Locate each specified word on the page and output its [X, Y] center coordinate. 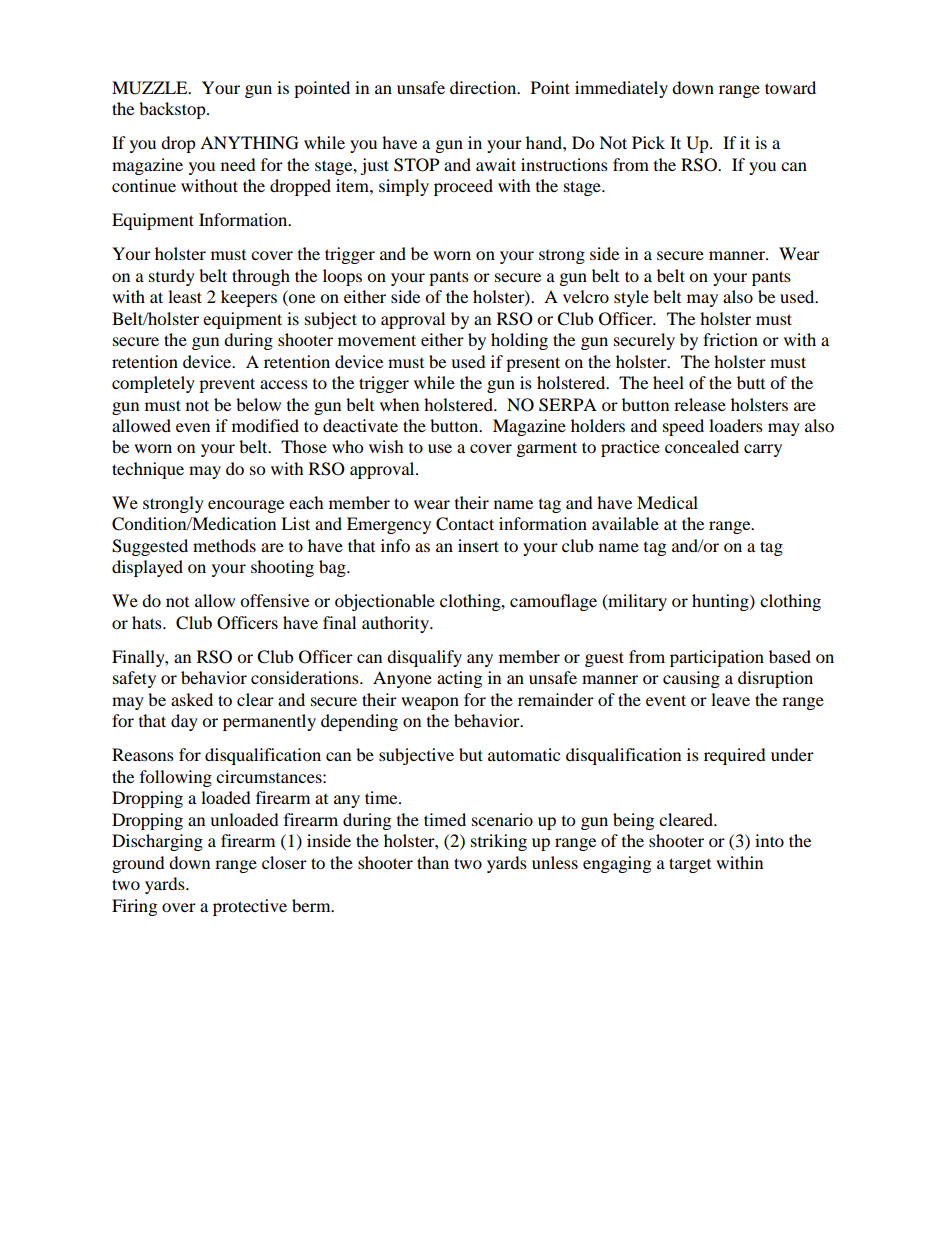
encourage [246, 506]
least [185, 296]
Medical [667, 502]
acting [459, 679]
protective [250, 907]
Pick [648, 142]
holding [519, 341]
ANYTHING [249, 143]
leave [730, 699]
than [433, 862]
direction [484, 87]
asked [192, 699]
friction [730, 339]
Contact [465, 524]
